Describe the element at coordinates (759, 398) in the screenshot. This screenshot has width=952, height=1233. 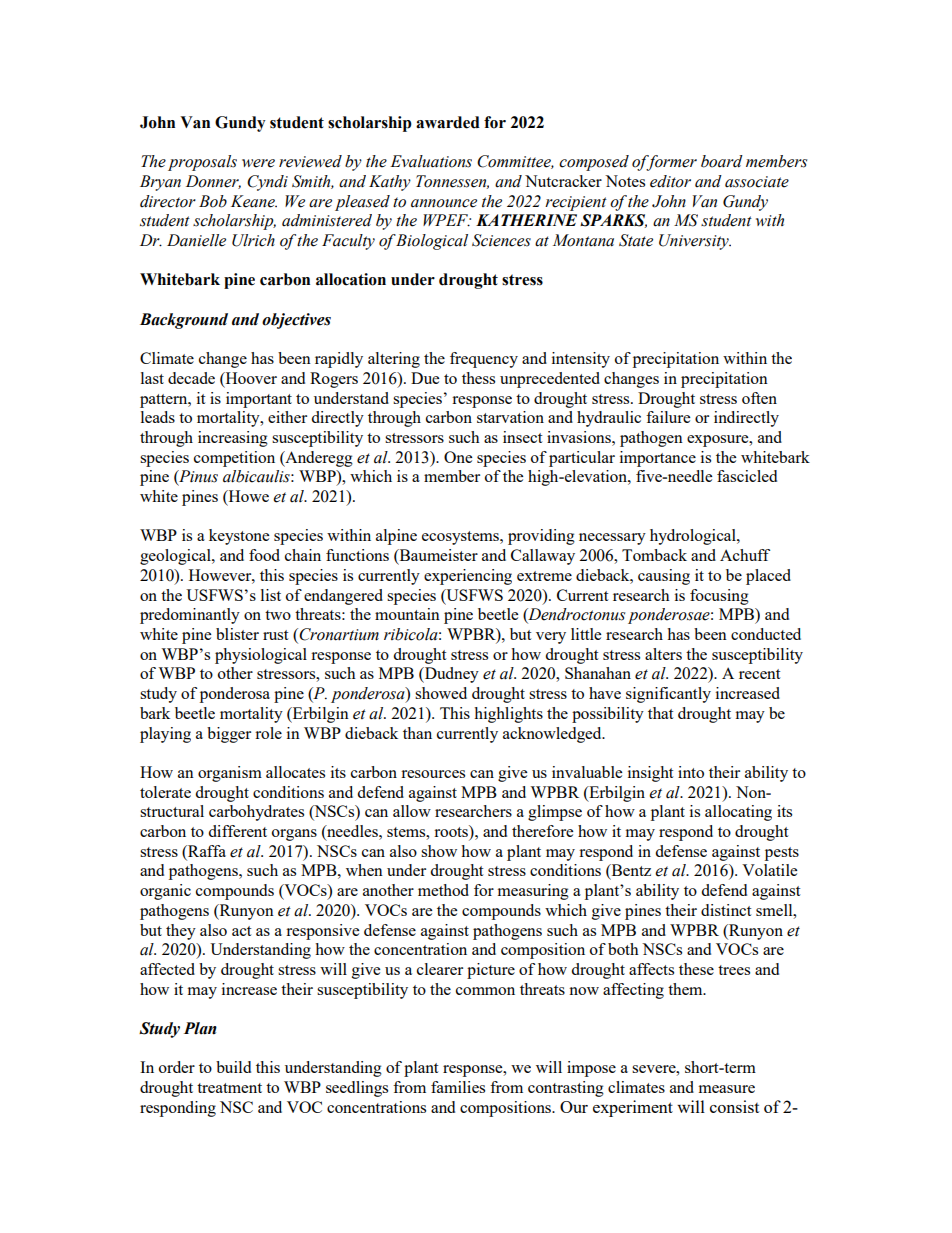
I see `often` at that location.
